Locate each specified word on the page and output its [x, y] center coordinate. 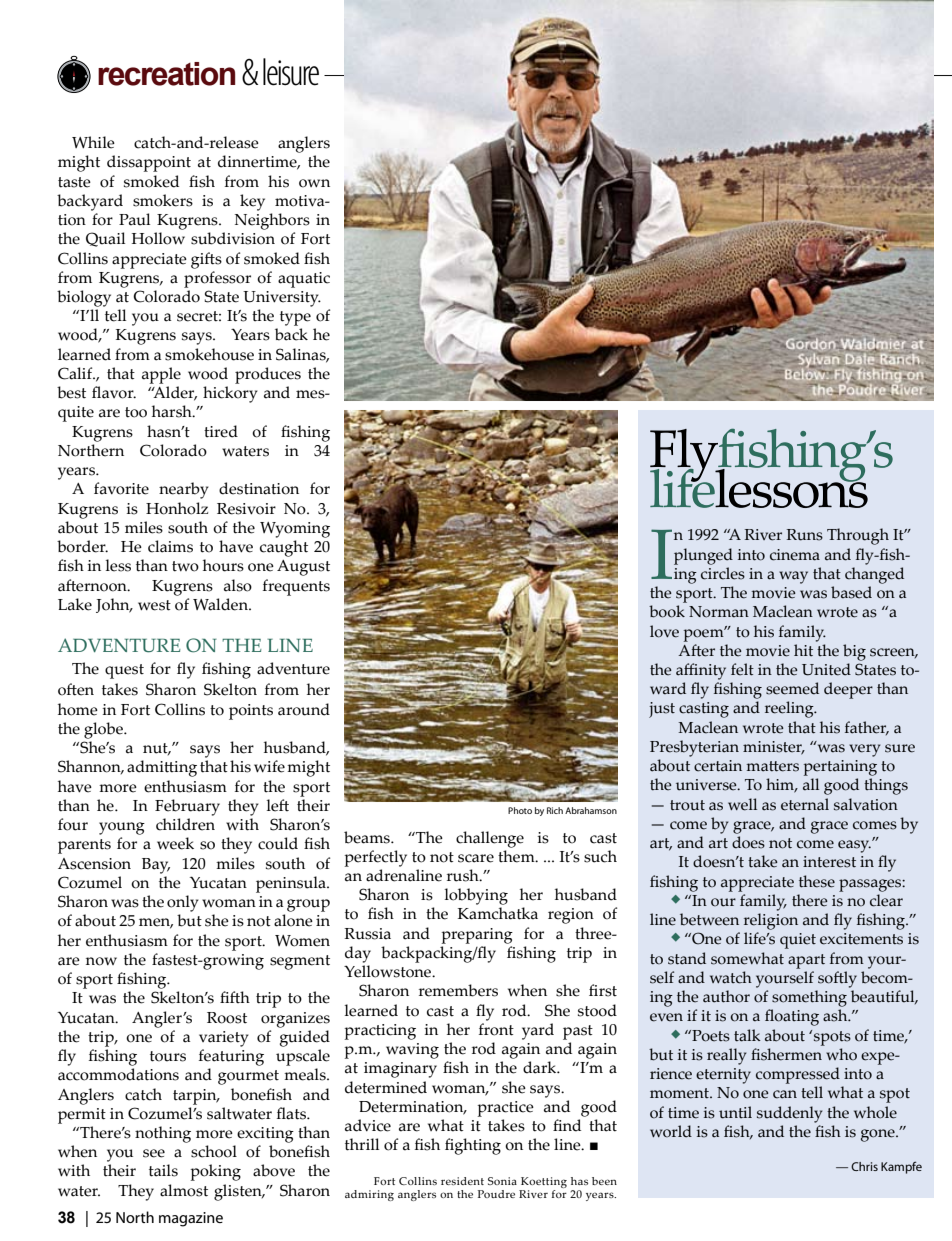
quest [124, 671]
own [314, 183]
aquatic [304, 280]
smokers [163, 200]
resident [462, 1181]
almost [184, 1190]
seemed [792, 688]
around [304, 709]
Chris [864, 1166]
